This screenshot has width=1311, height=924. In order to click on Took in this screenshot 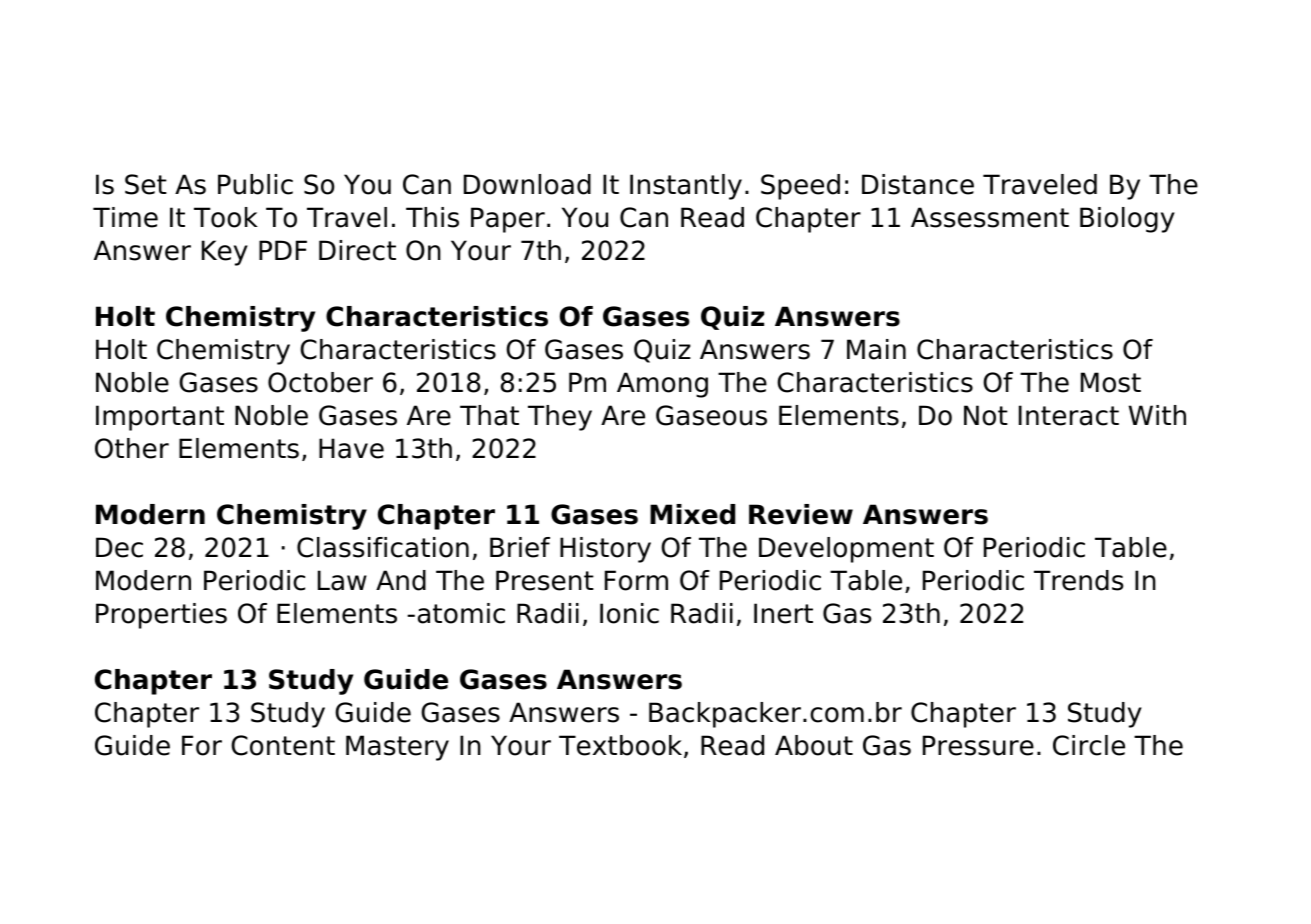, I will do `click(226, 217)`.
